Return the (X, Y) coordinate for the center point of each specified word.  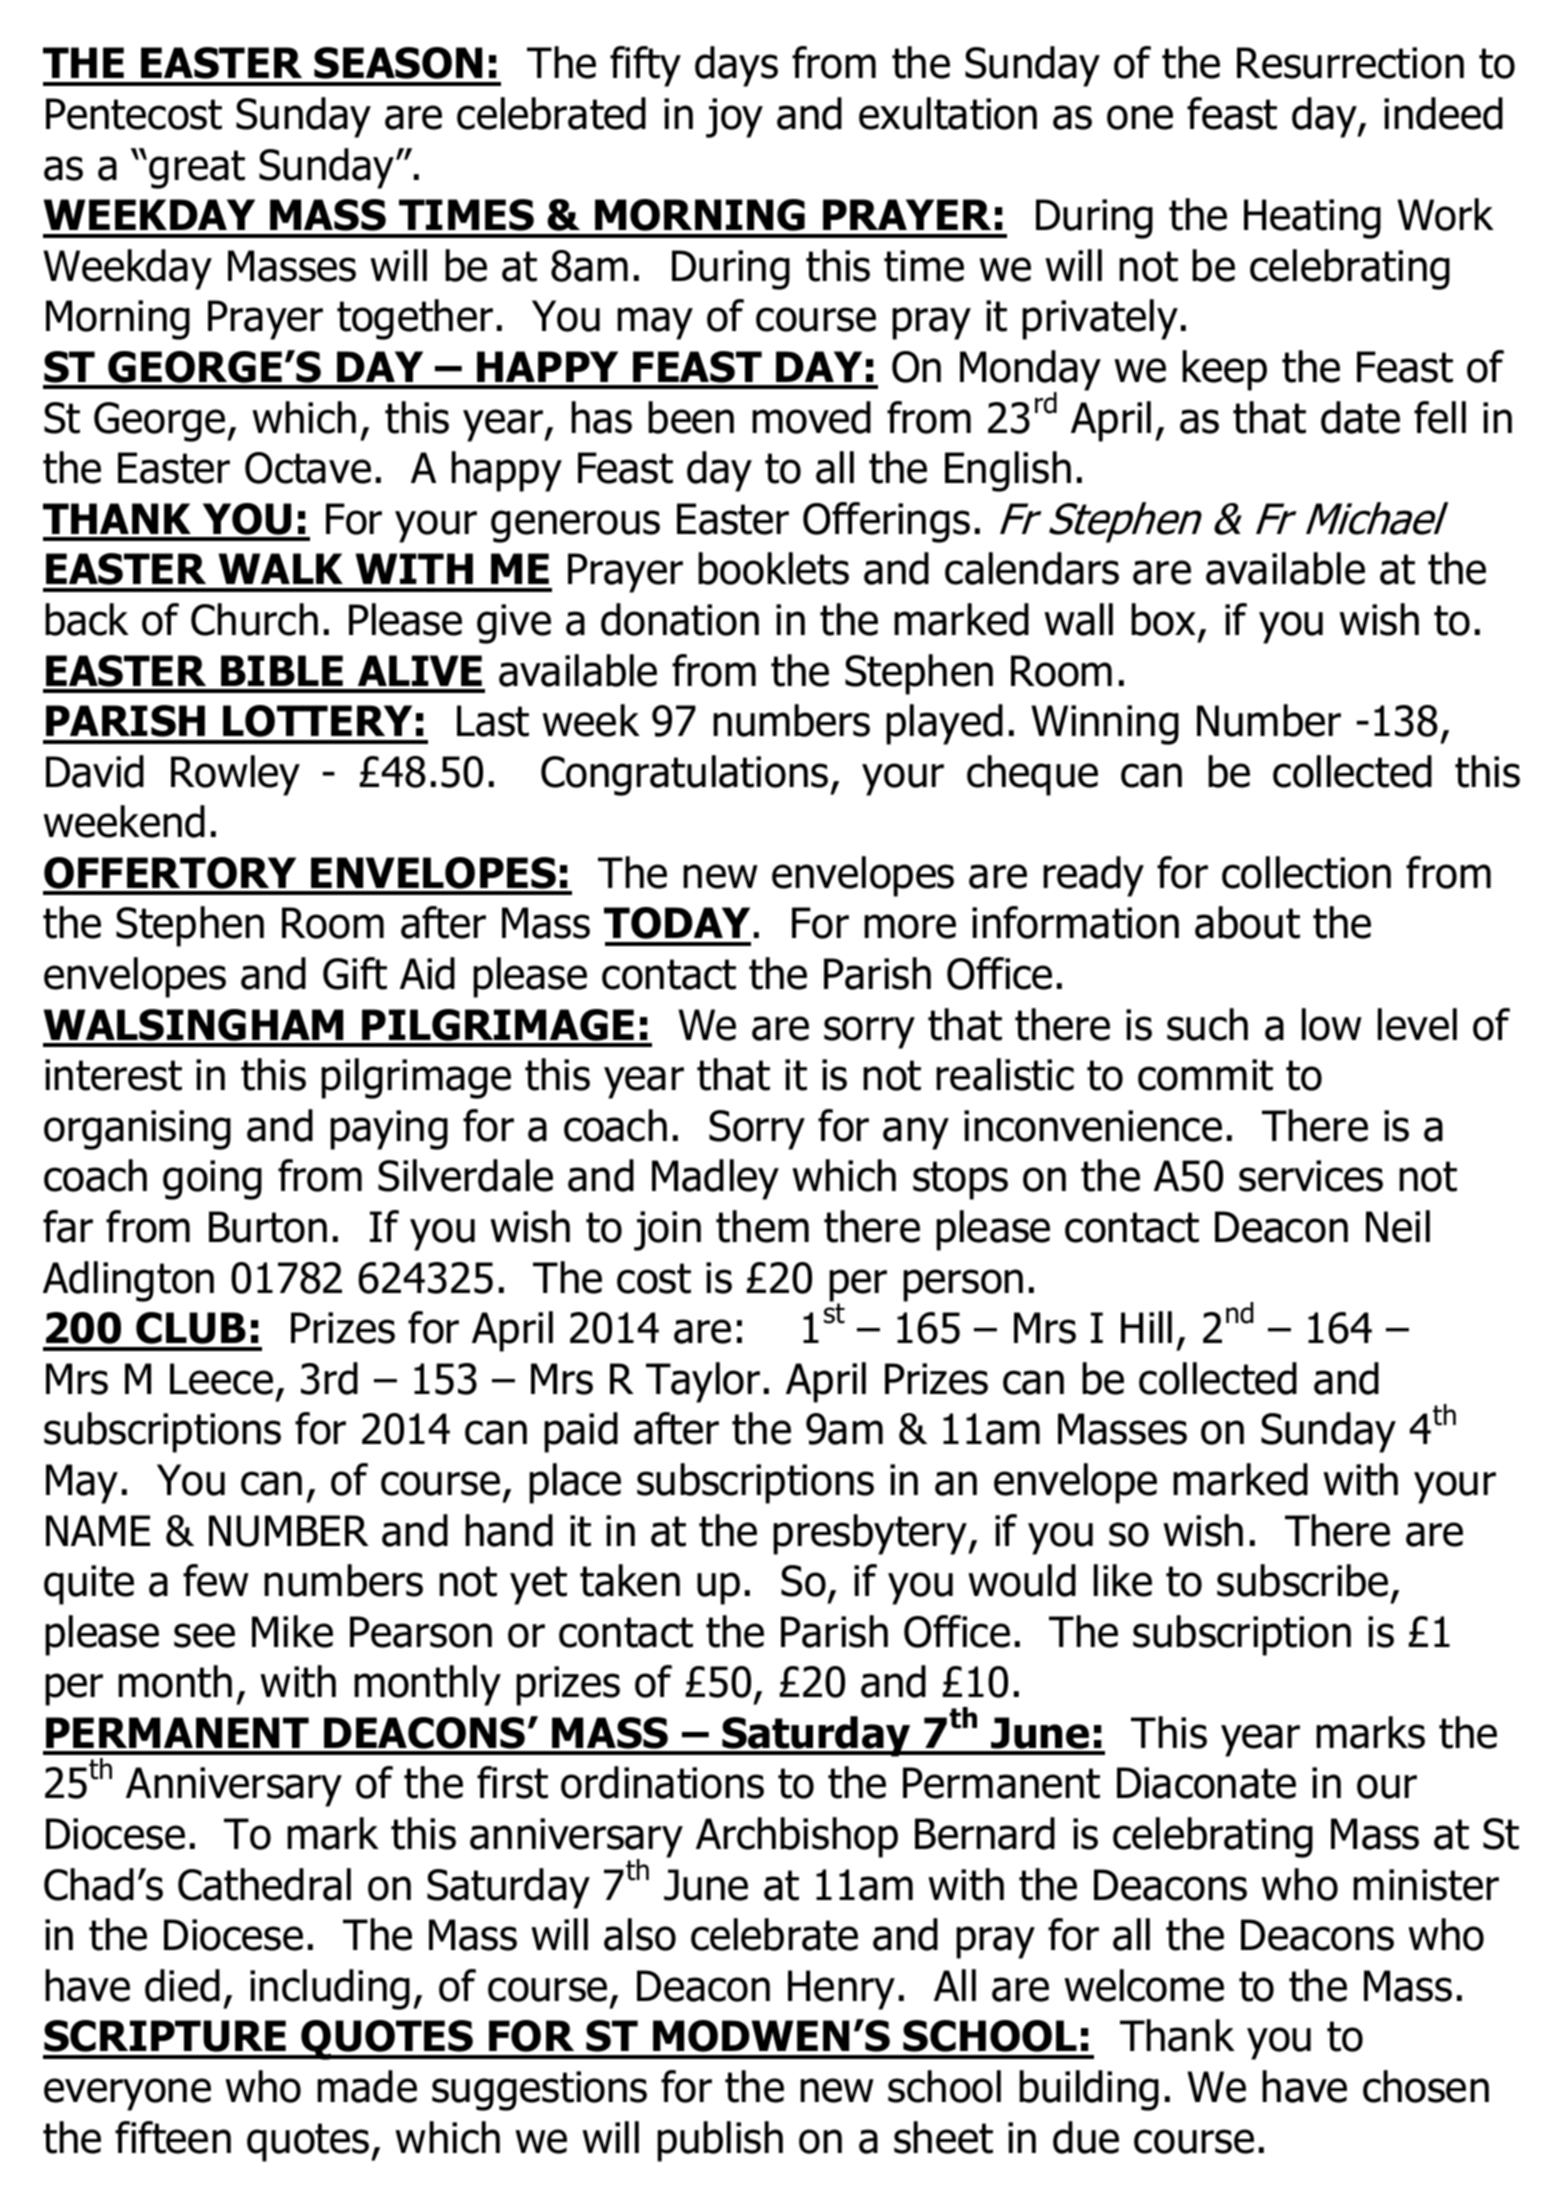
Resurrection (1350, 63)
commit (1205, 1075)
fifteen (173, 2137)
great (197, 169)
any (916, 1133)
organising (137, 1130)
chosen (1426, 2086)
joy (734, 118)
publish (720, 2141)
